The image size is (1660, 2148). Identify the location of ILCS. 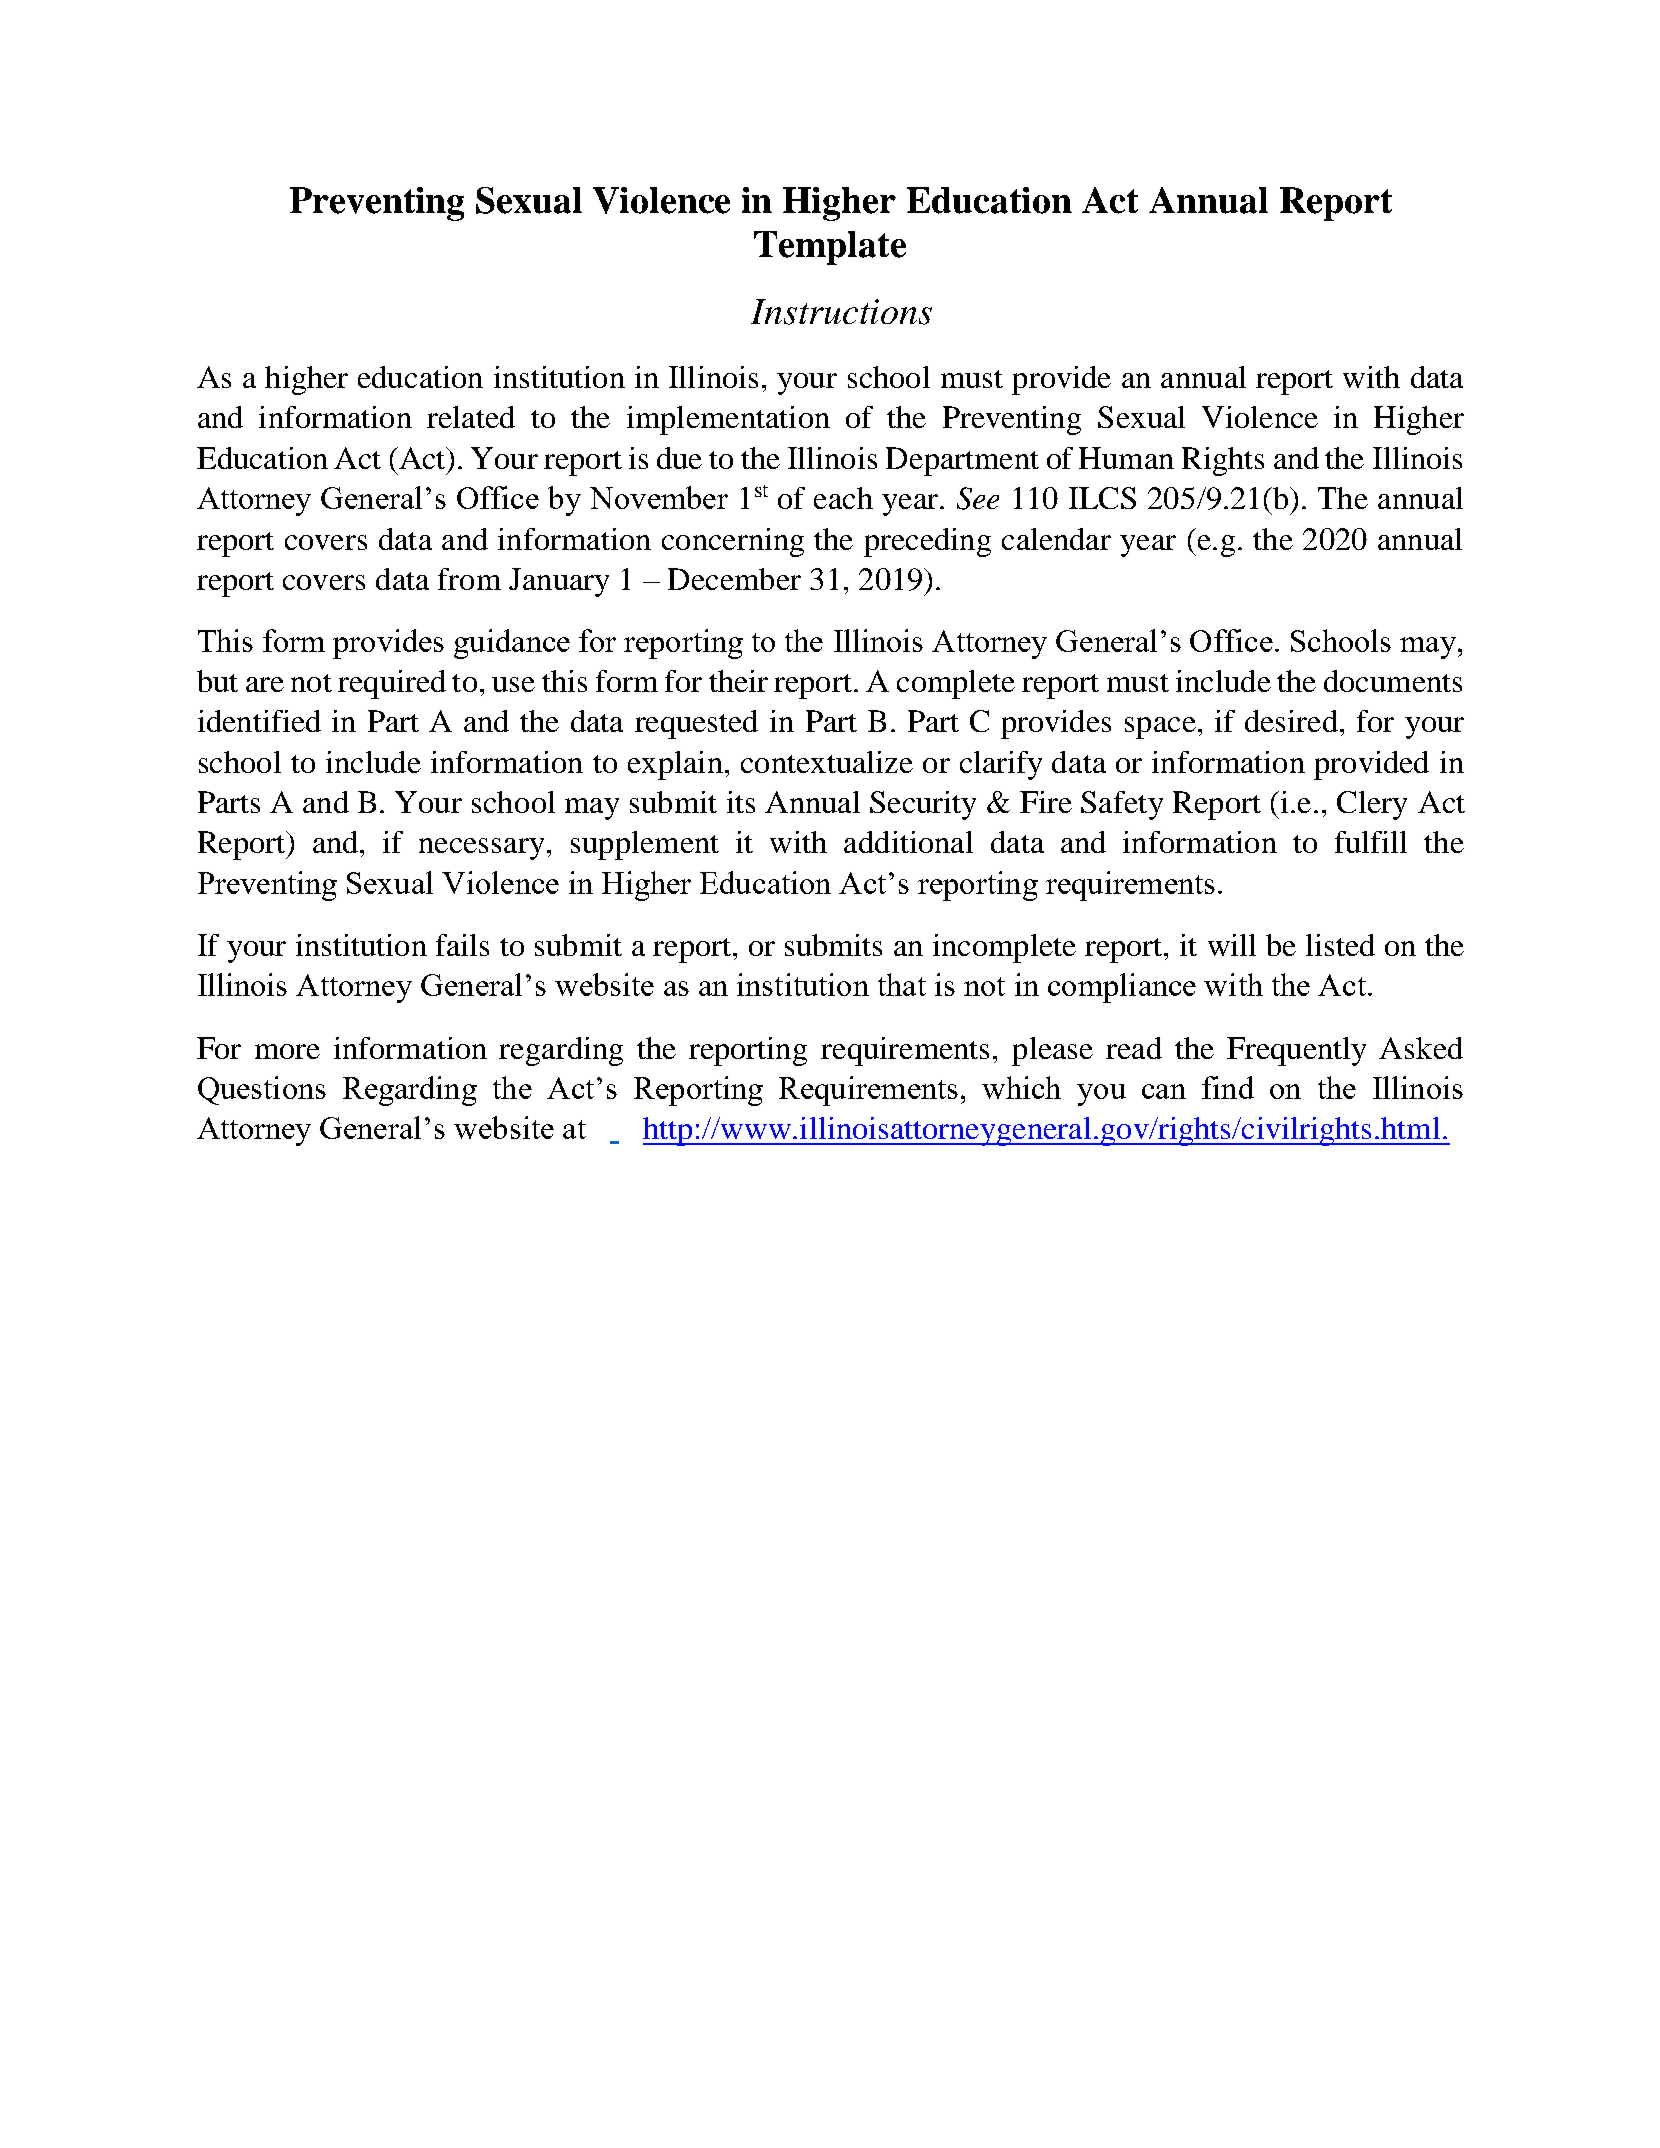
(1102, 498).
